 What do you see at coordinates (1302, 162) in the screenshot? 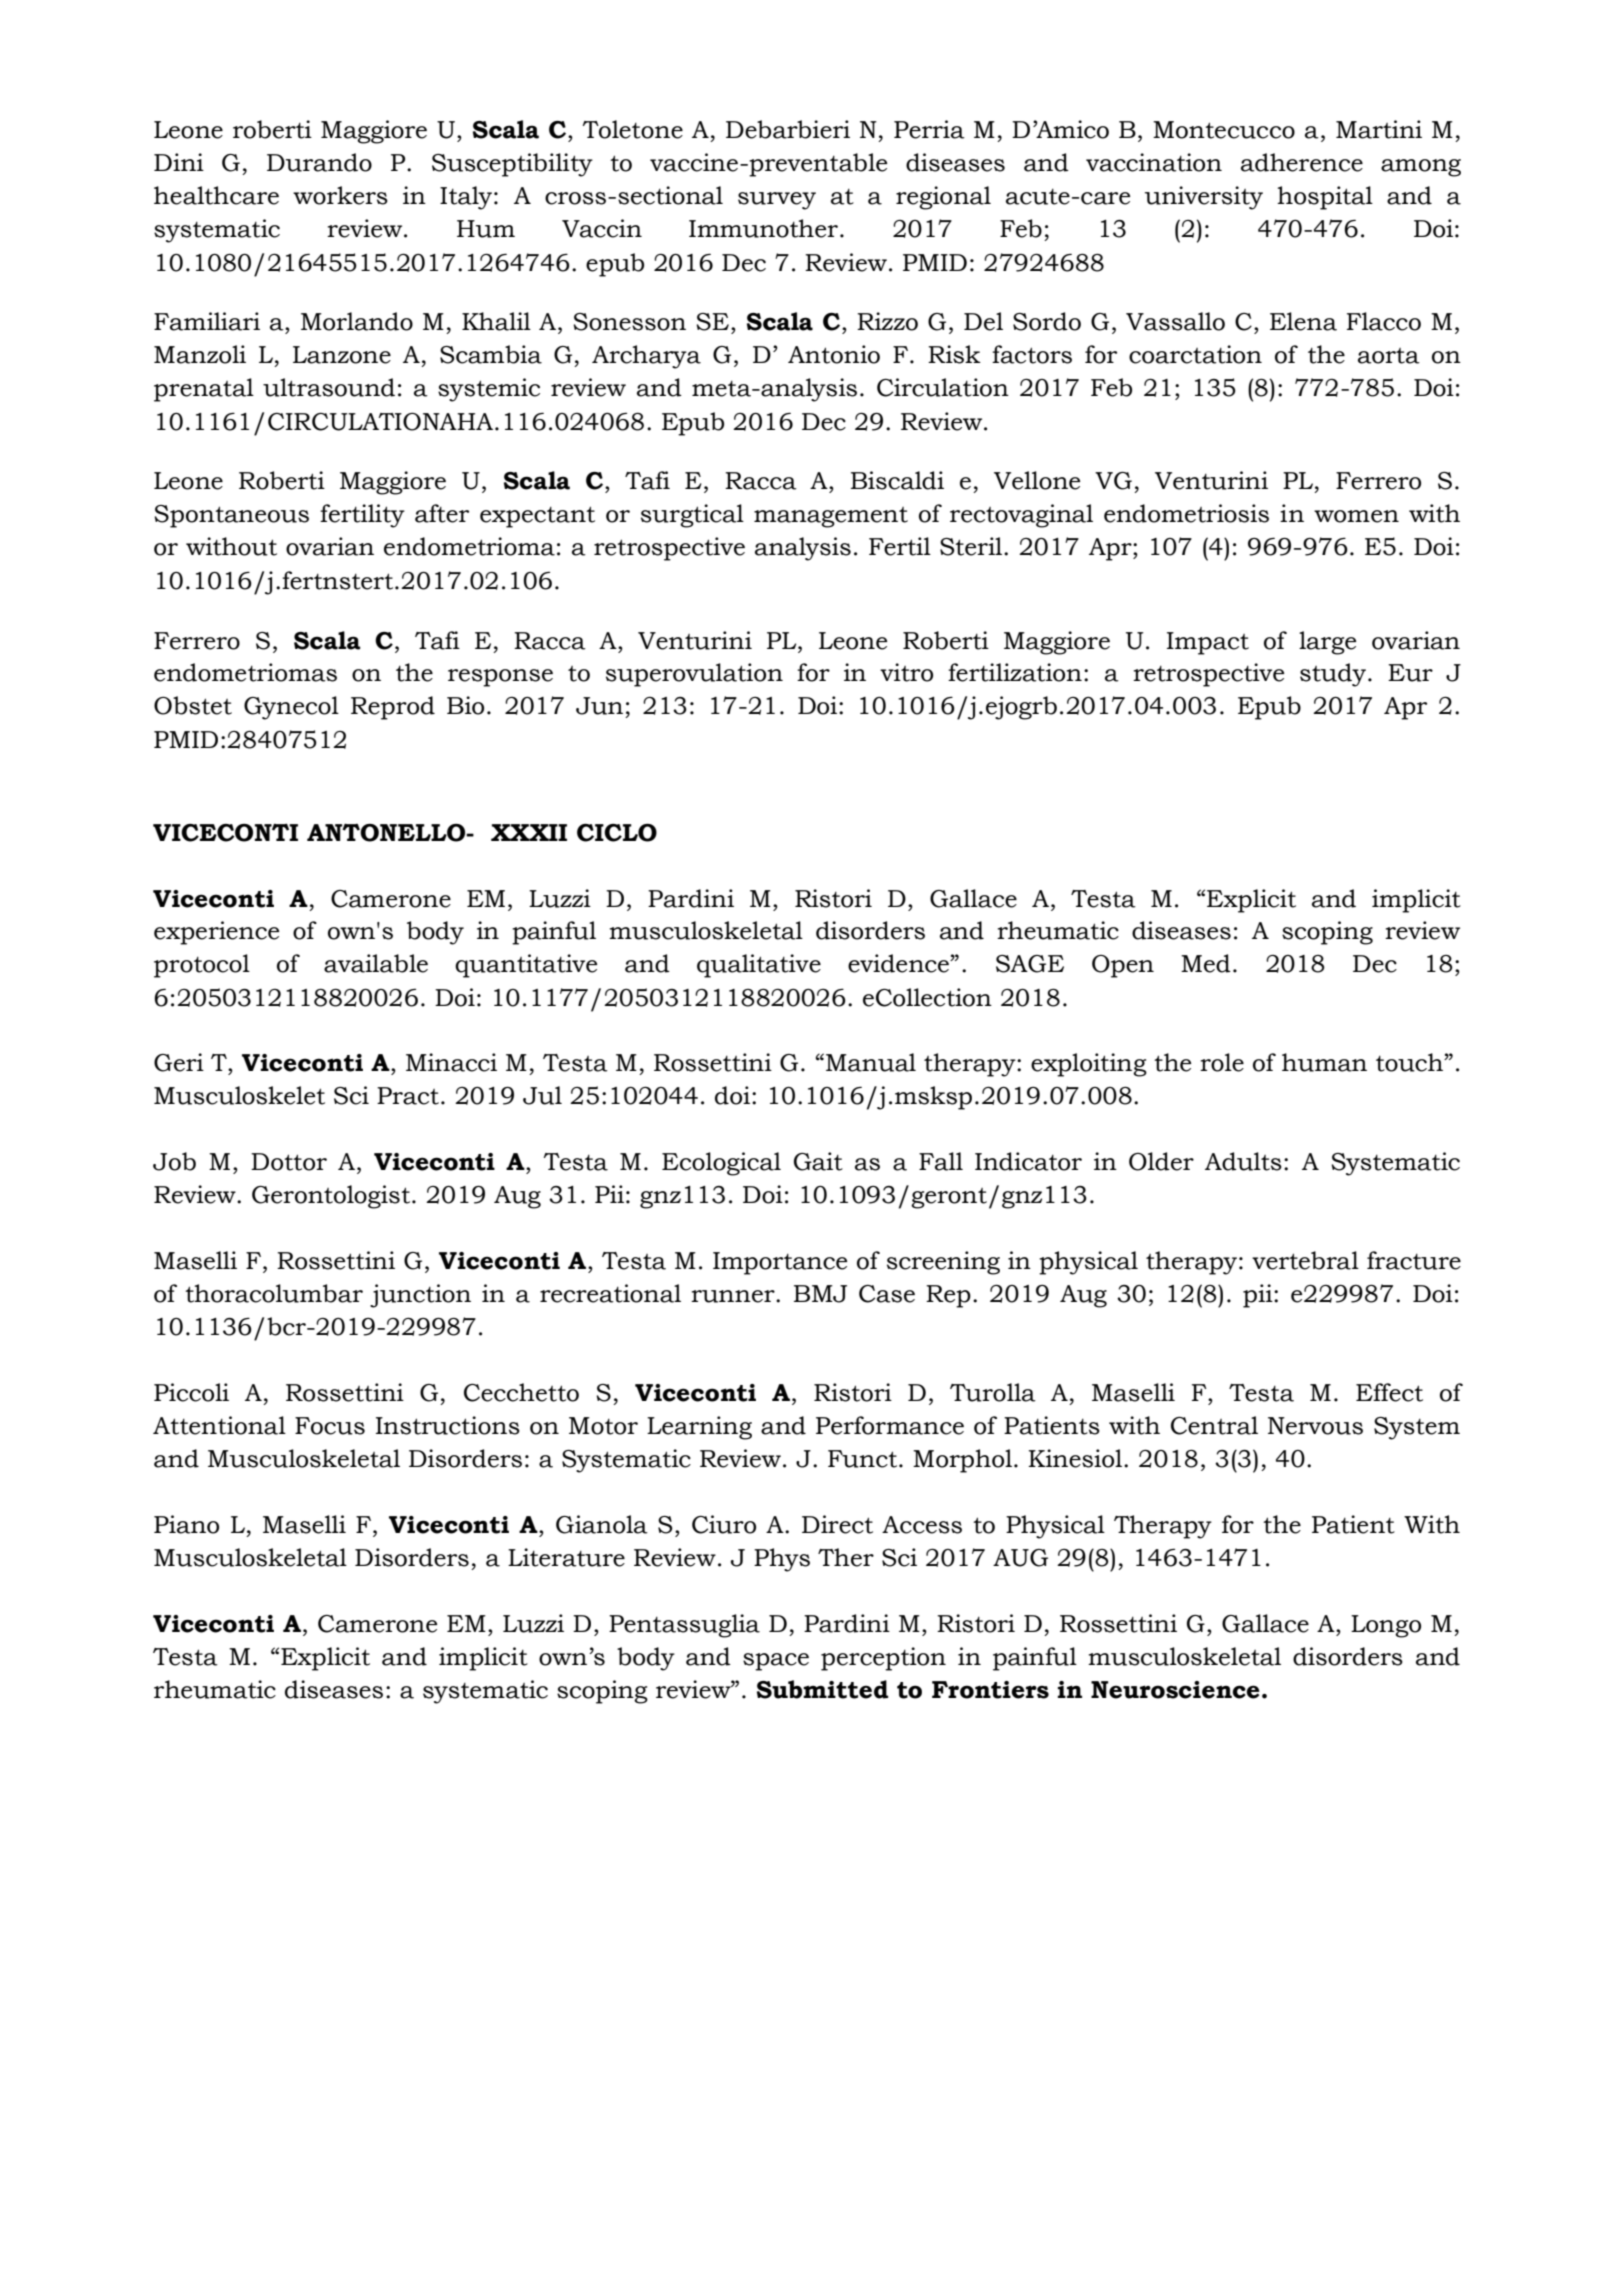
I see `adherence` at bounding box center [1302, 162].
